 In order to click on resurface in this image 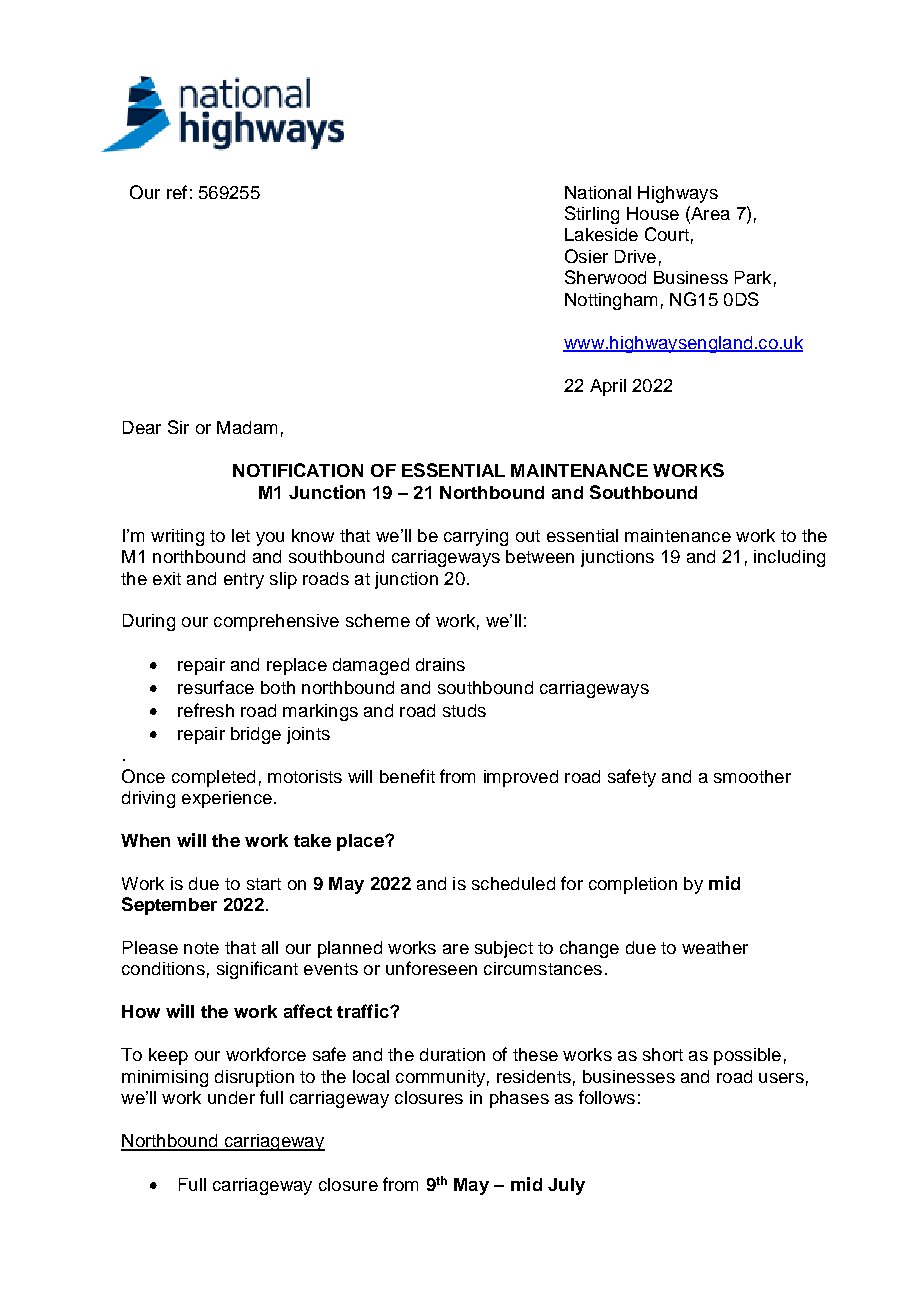, I will do `click(216, 687)`.
